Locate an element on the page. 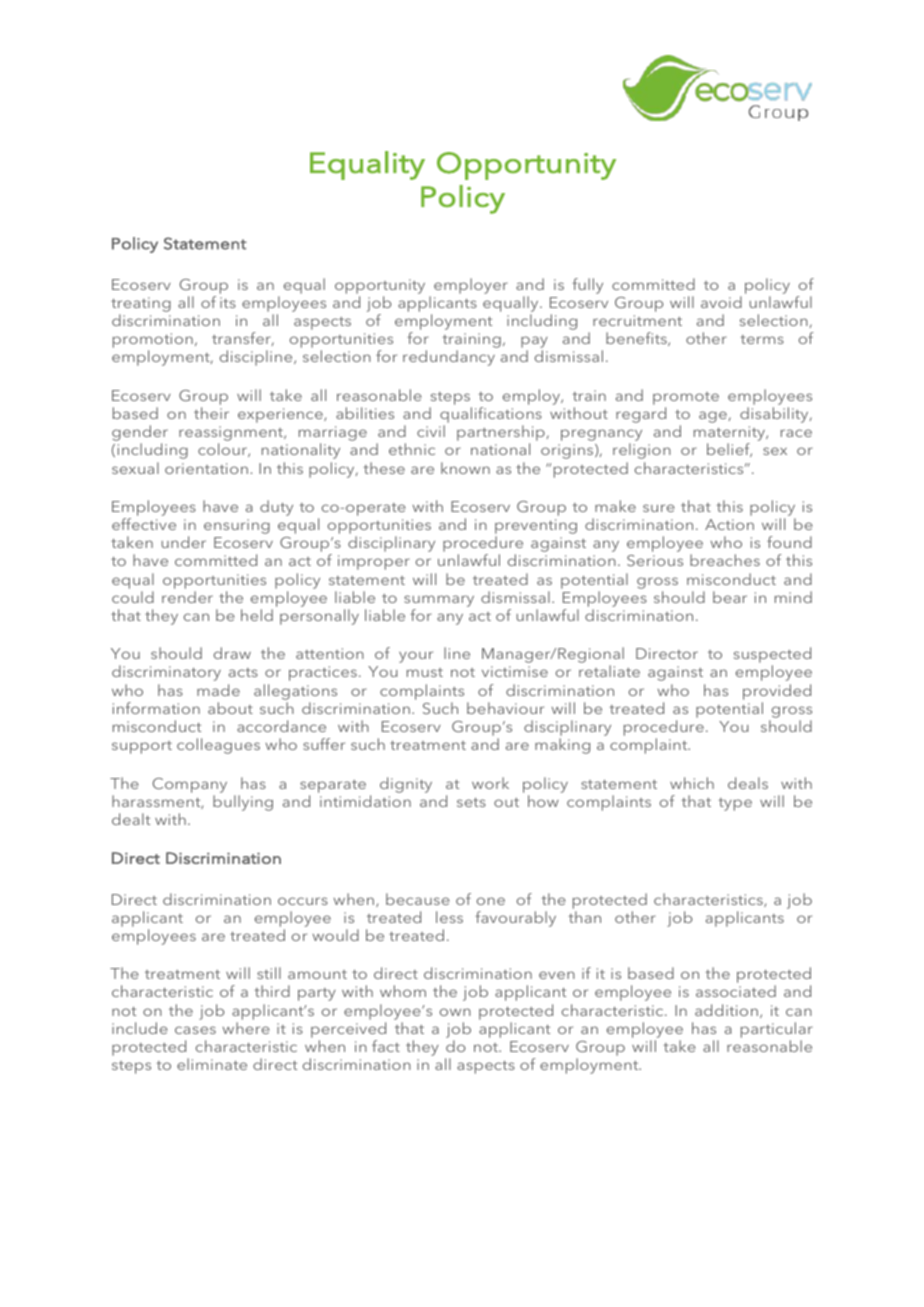 This image has width=924, height=1307. one is located at coordinates (491, 901).
